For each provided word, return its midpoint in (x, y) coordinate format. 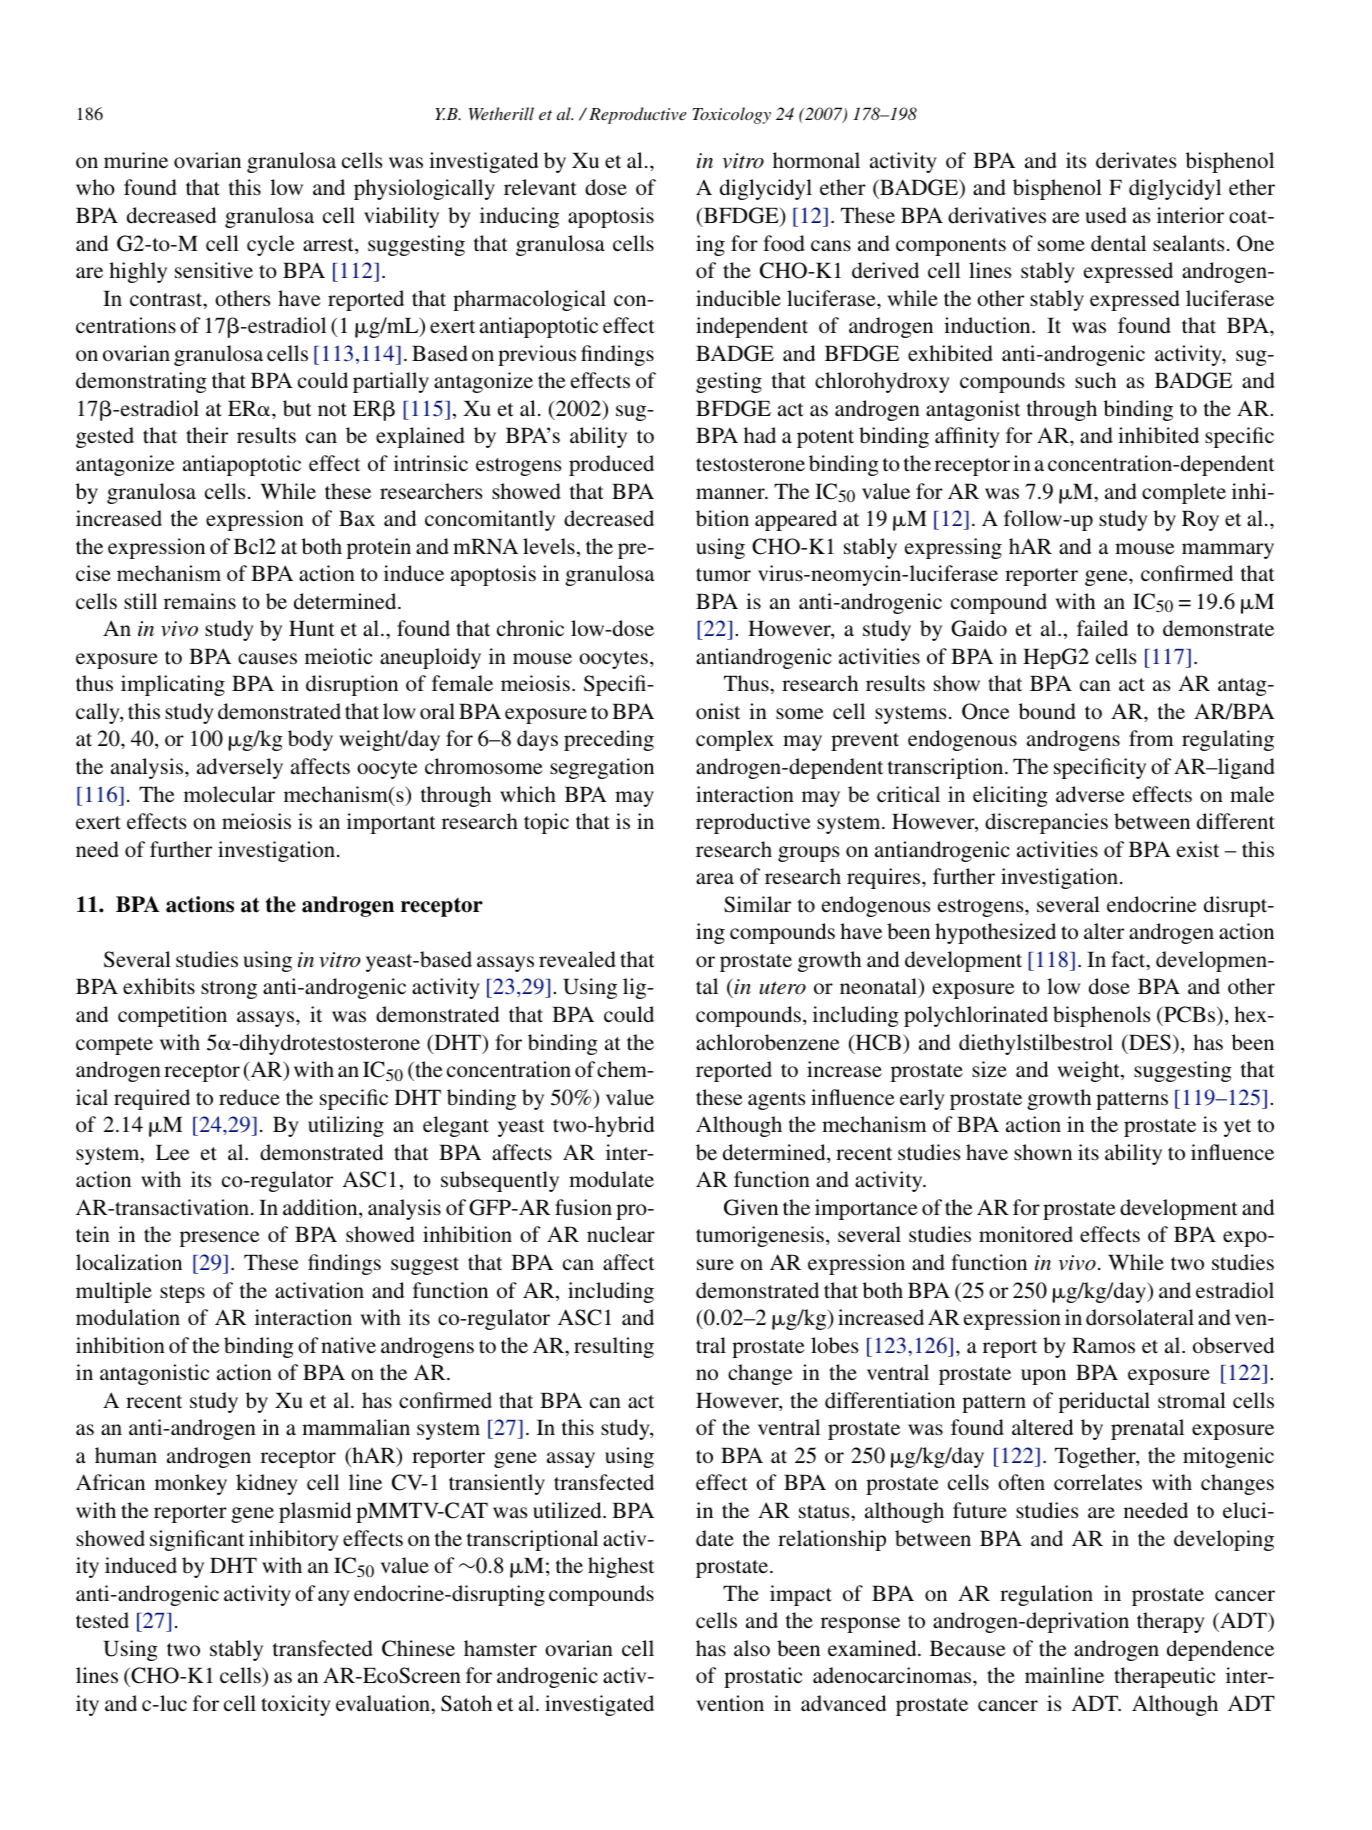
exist (1198, 849)
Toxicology (731, 115)
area (715, 878)
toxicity (296, 1705)
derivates (1136, 160)
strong (229, 990)
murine (136, 160)
